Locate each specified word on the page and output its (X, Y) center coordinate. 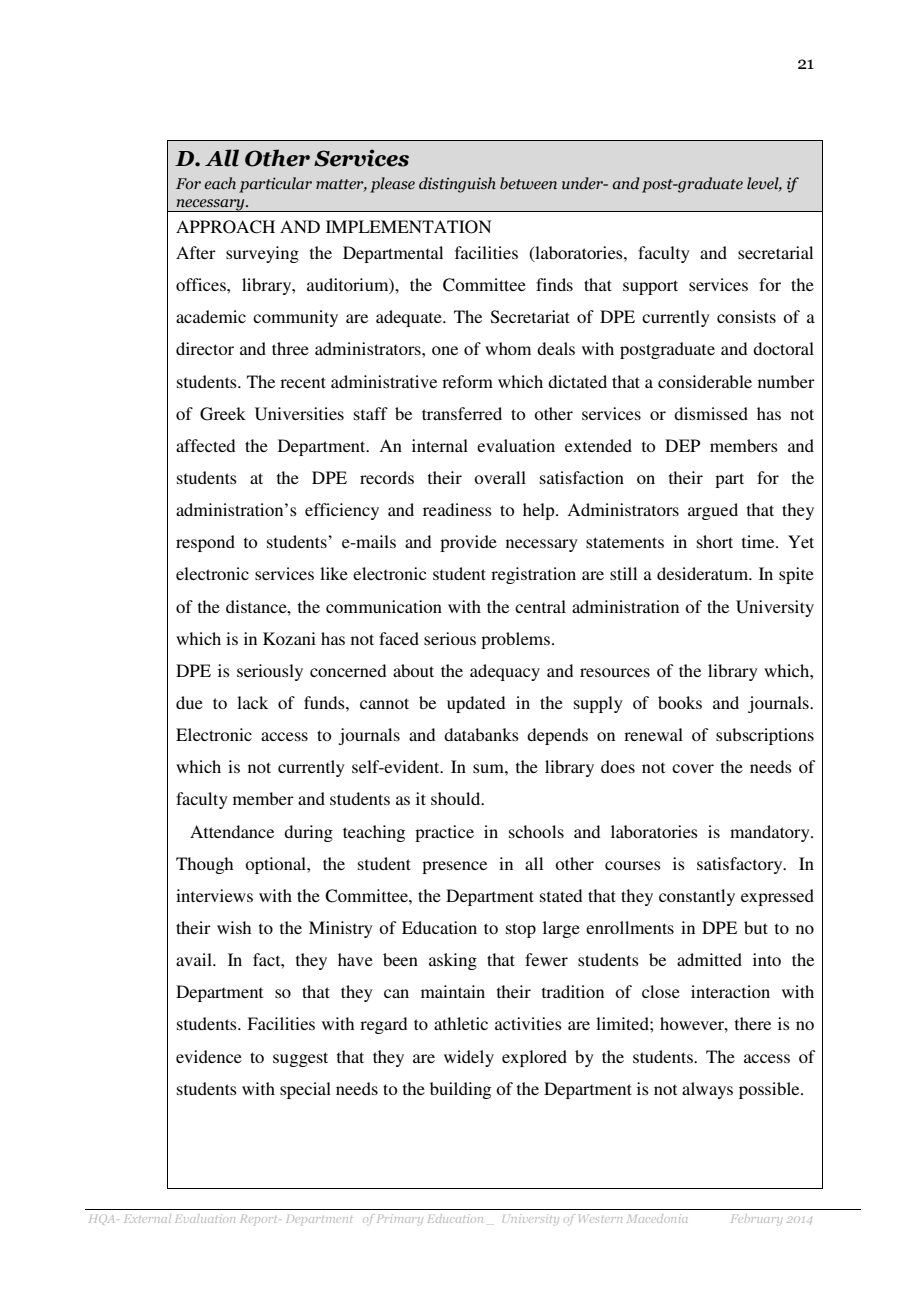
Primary (400, 1218)
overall (500, 477)
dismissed (711, 413)
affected (205, 445)
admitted (709, 959)
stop (521, 930)
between (528, 183)
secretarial (775, 252)
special (305, 1090)
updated (476, 704)
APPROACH (225, 227)
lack (252, 702)
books (680, 702)
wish (234, 927)
